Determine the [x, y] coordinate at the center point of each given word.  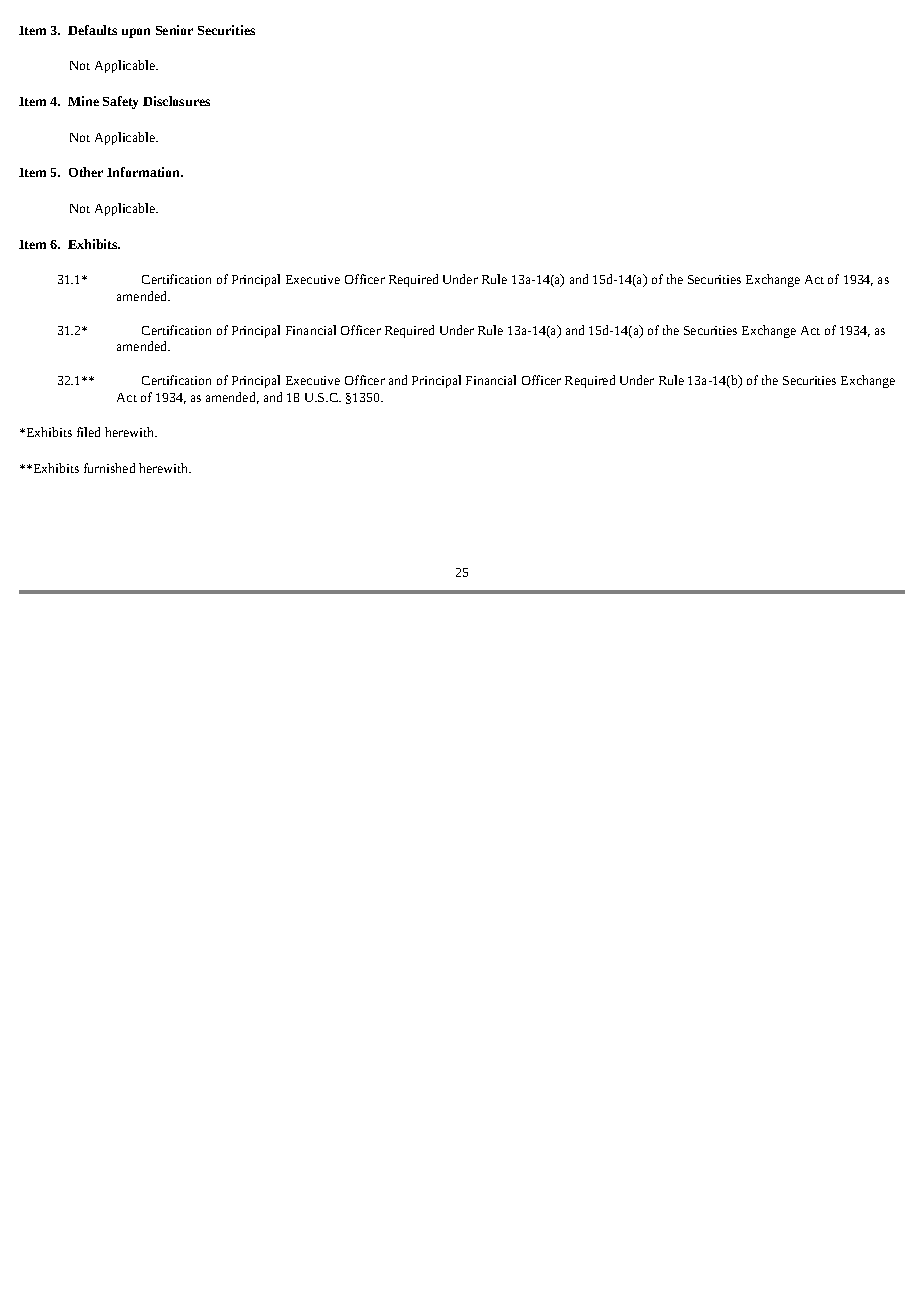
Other [86, 172]
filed [88, 432]
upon [136, 33]
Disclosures [176, 101]
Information [145, 172]
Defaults [92, 30]
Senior [174, 30]
